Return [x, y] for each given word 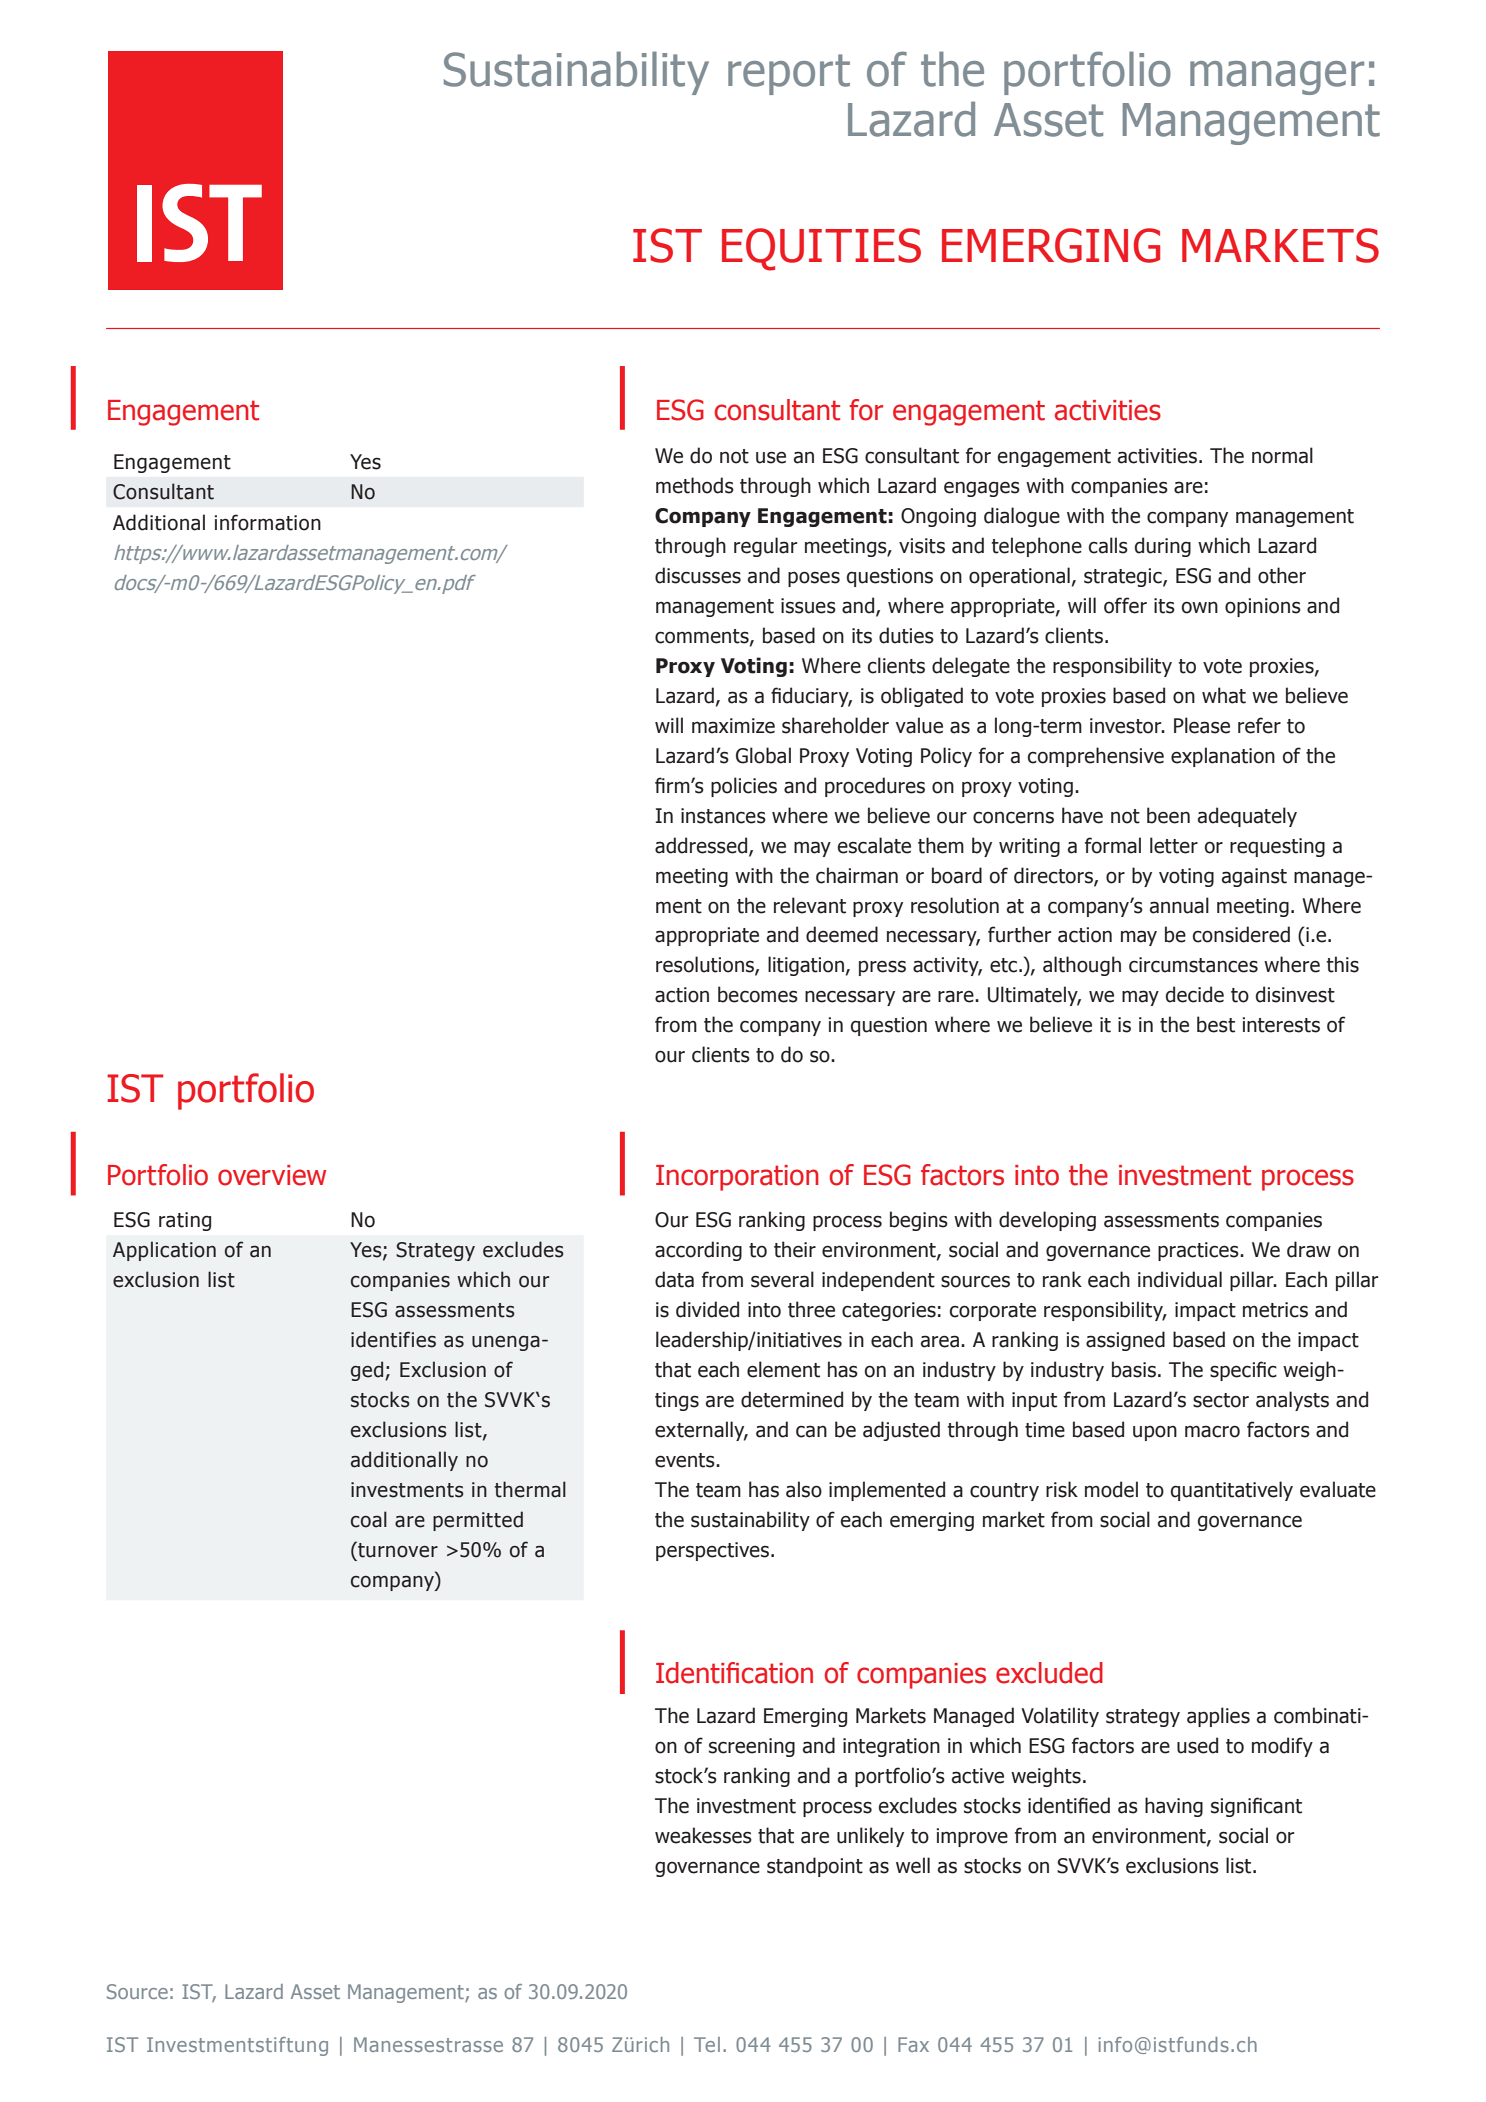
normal [1282, 455]
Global [763, 755]
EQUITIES [821, 249]
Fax [913, 2044]
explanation [1223, 757]
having [1174, 1807]
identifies [393, 1339]
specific [1243, 1371]
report [789, 74]
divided [707, 1309]
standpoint [815, 1867]
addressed [702, 846]
